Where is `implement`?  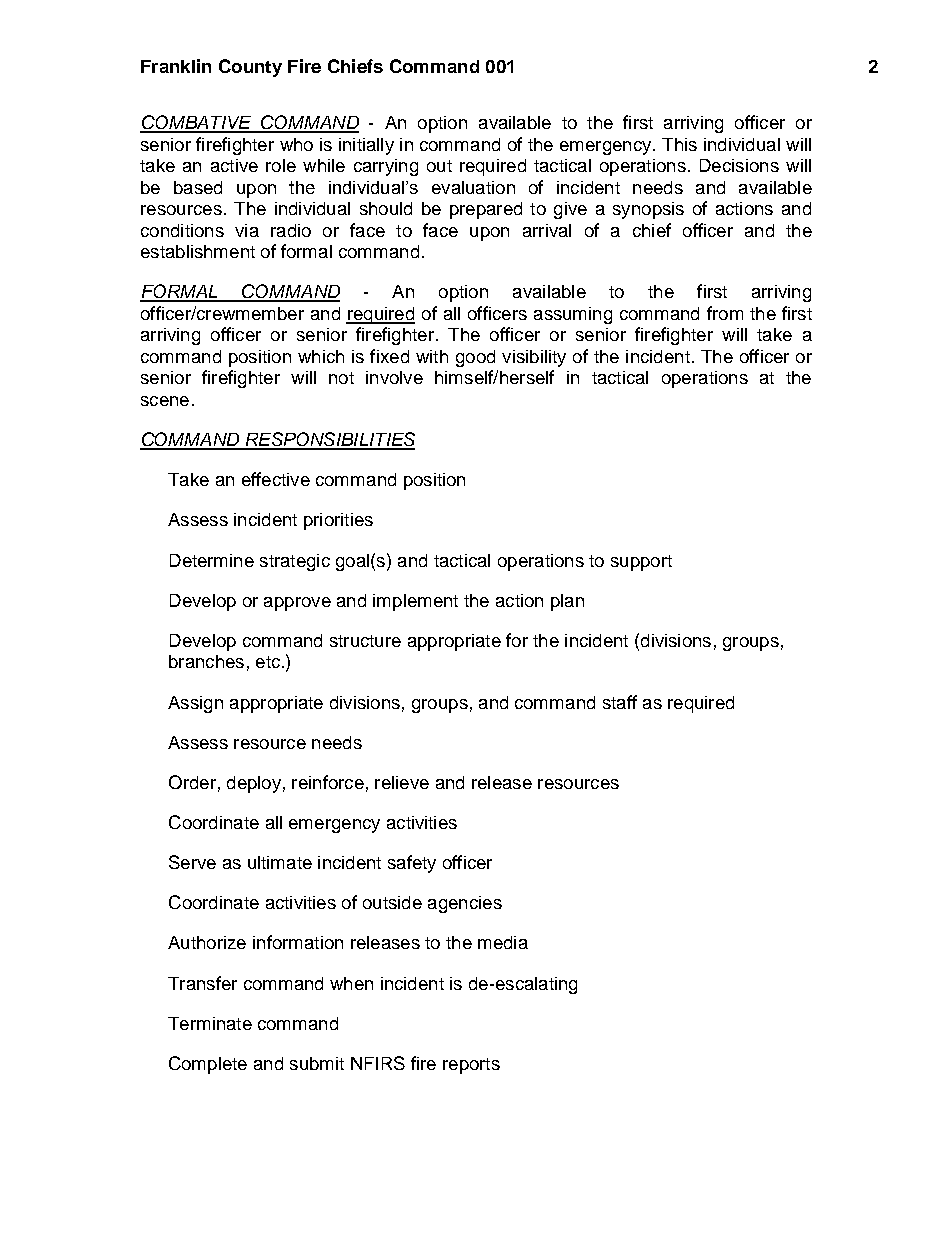
implement is located at coordinates (415, 602).
